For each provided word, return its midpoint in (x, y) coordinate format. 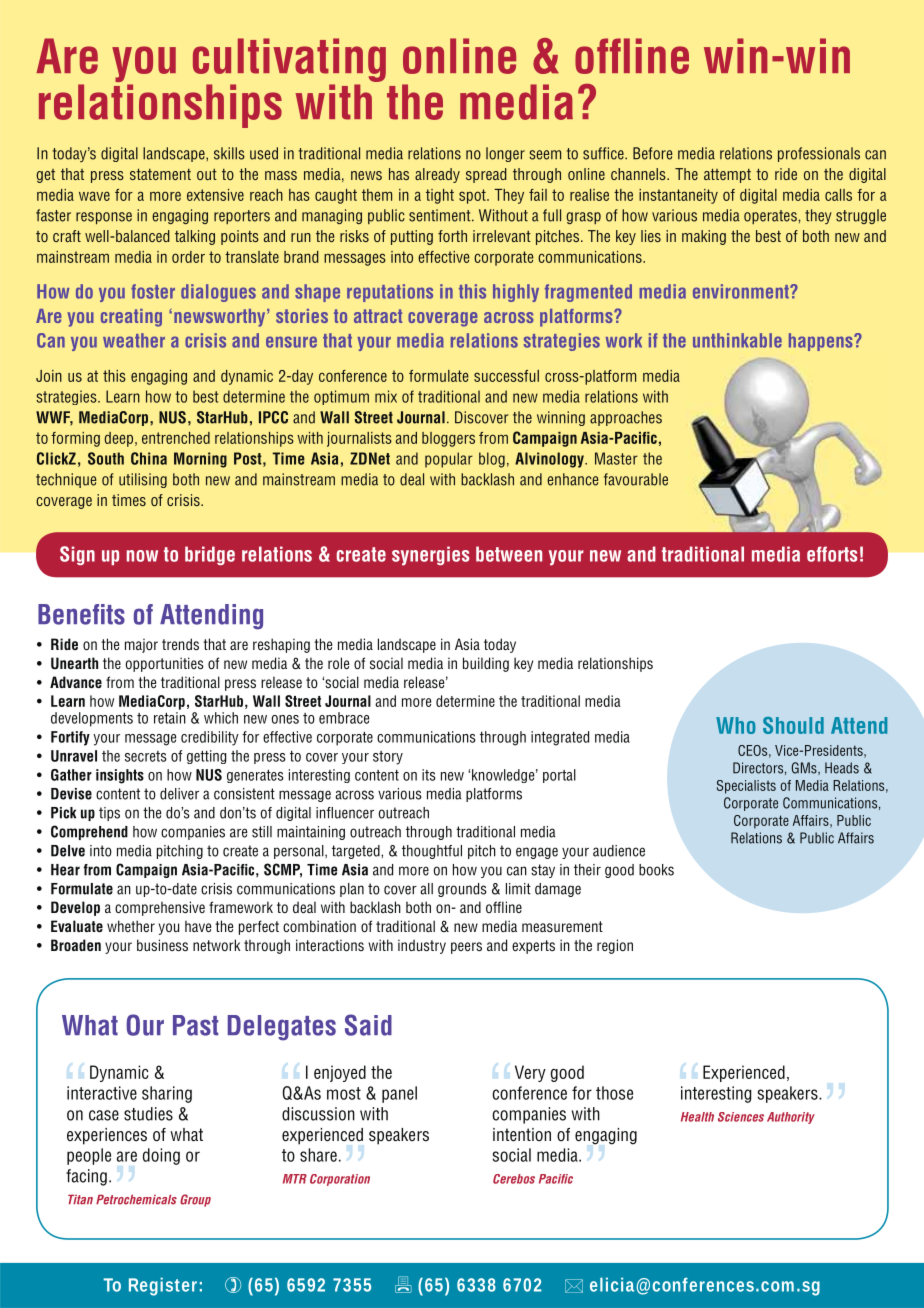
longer (505, 154)
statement (160, 174)
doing (161, 1156)
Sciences (741, 1117)
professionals (819, 154)
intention (522, 1135)
